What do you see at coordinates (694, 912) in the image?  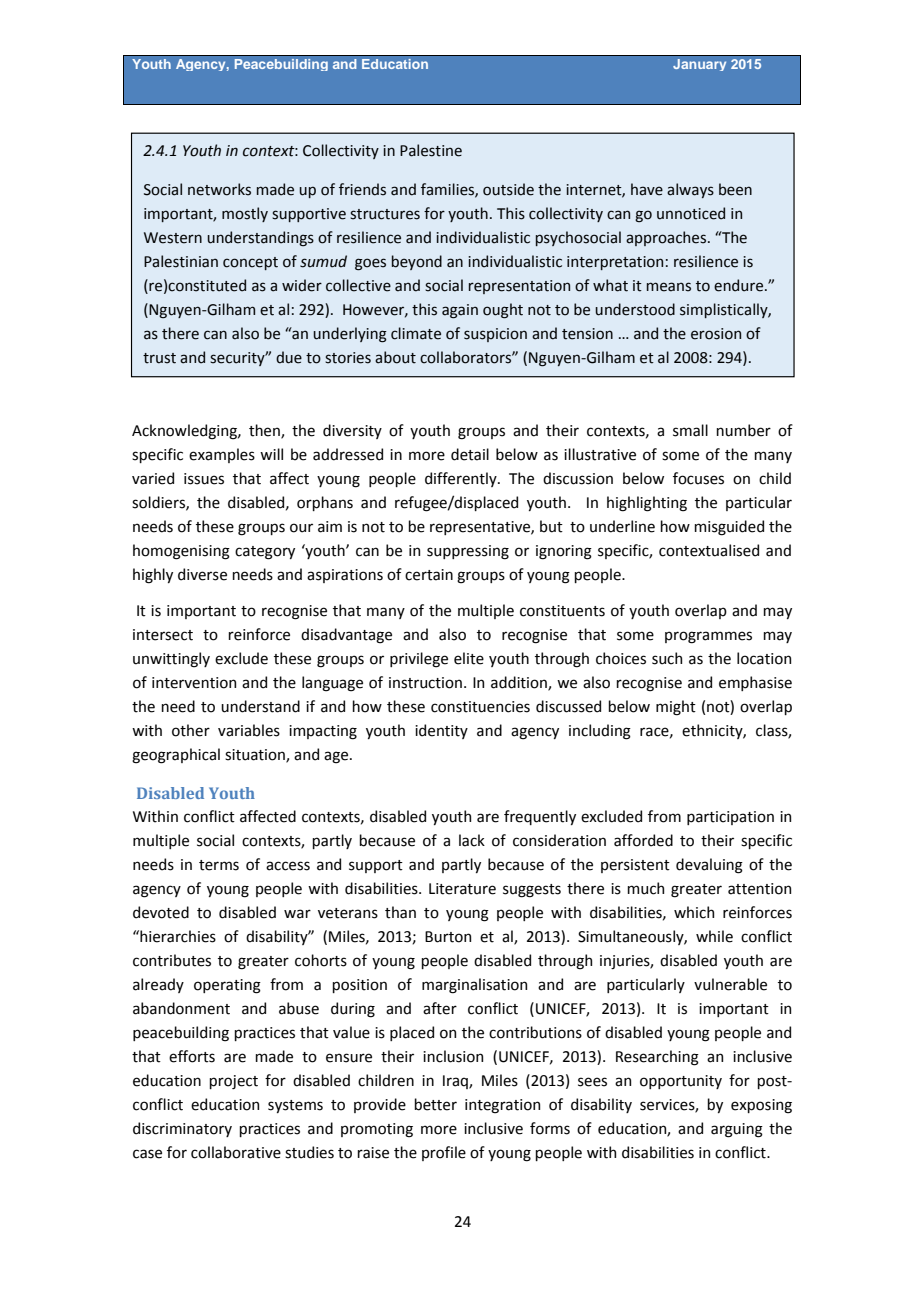 I see `which` at bounding box center [694, 912].
